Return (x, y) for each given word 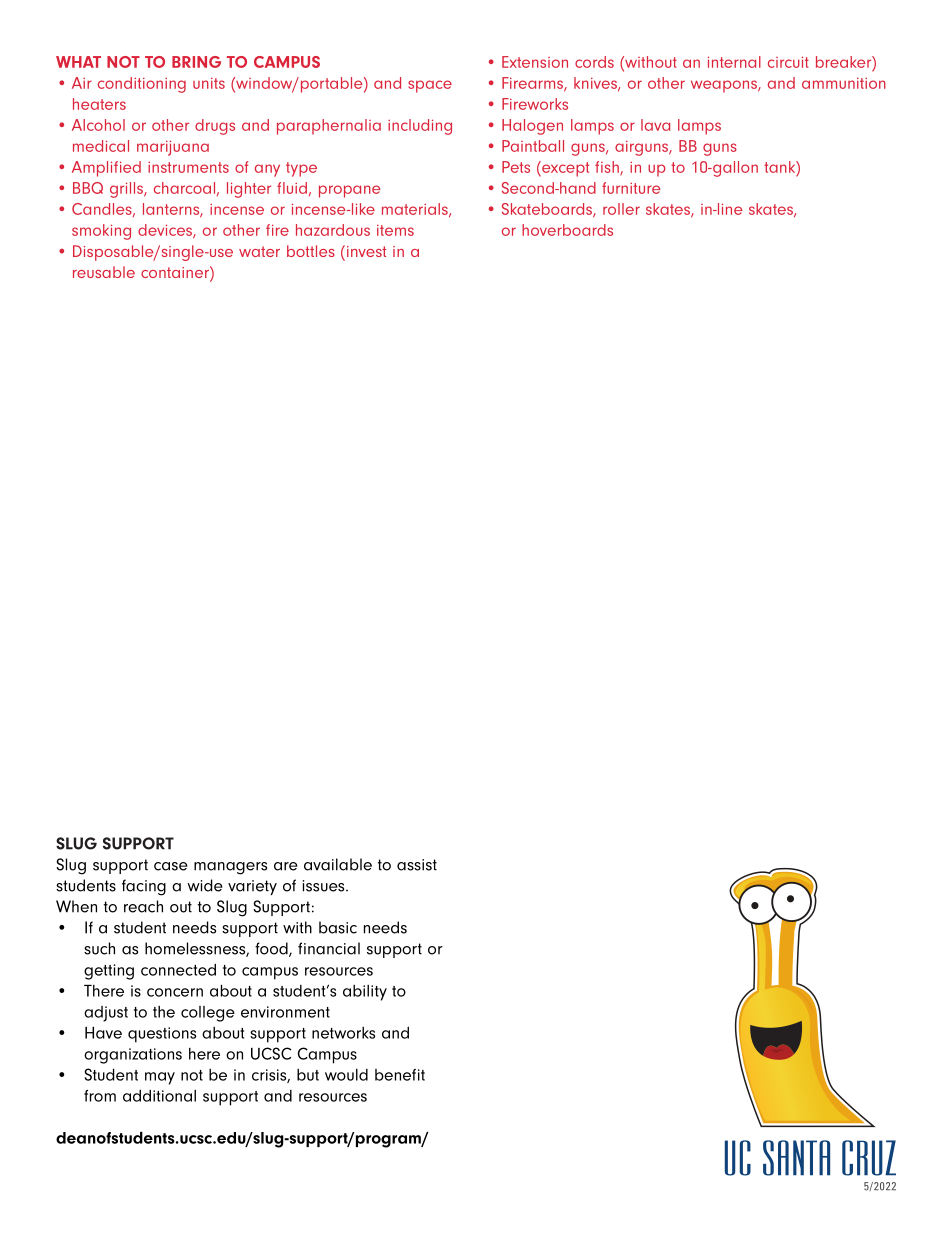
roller (621, 209)
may (160, 1078)
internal (734, 62)
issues (325, 886)
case (171, 866)
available (338, 864)
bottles (311, 251)
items (395, 230)
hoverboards (567, 230)
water (259, 251)
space (430, 86)
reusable (104, 272)
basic (338, 927)
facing (144, 887)
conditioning (142, 85)
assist (417, 865)
